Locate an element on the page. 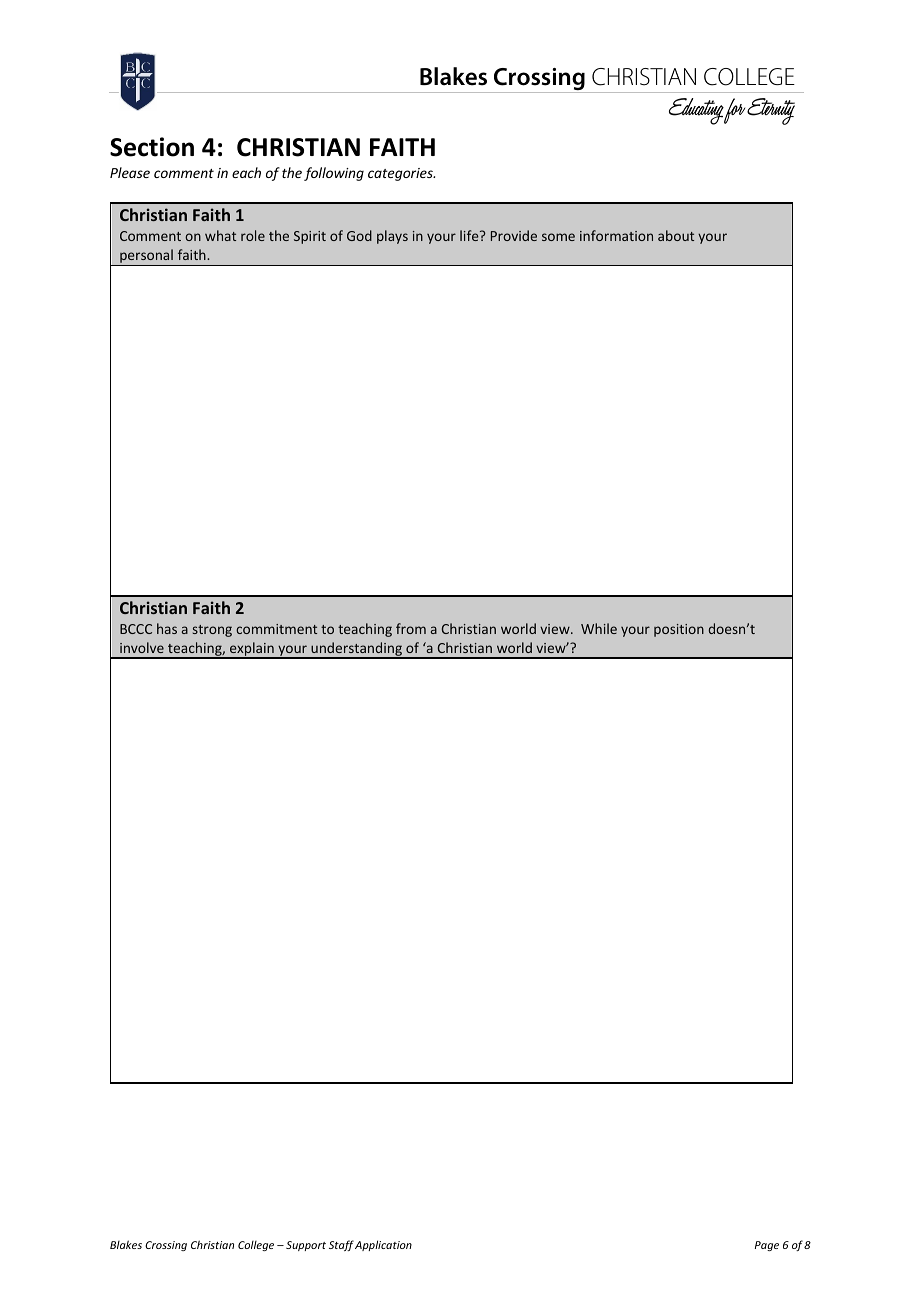  Page is located at coordinates (767, 1246).
